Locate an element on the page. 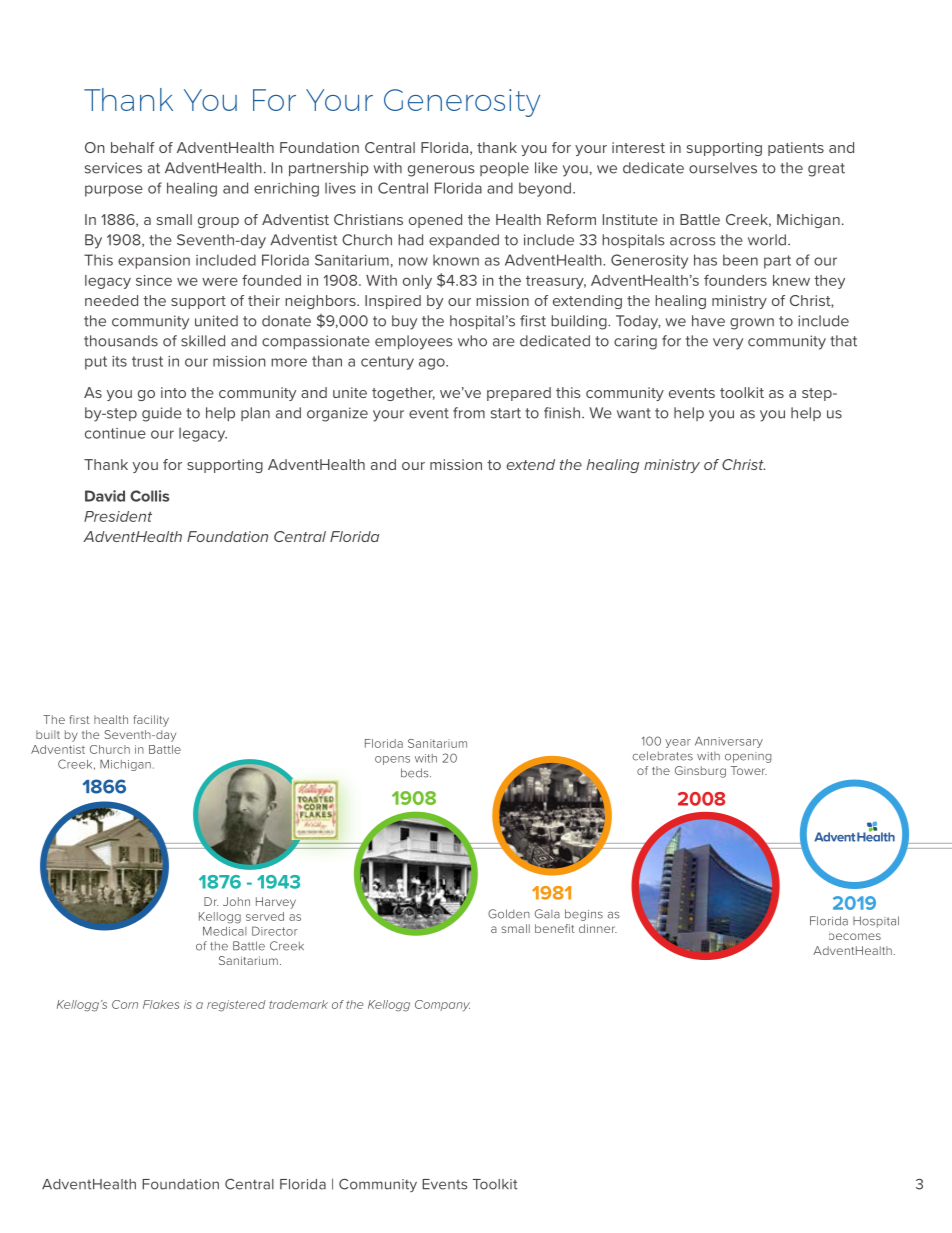 The image size is (952, 1233). services is located at coordinates (113, 168).
